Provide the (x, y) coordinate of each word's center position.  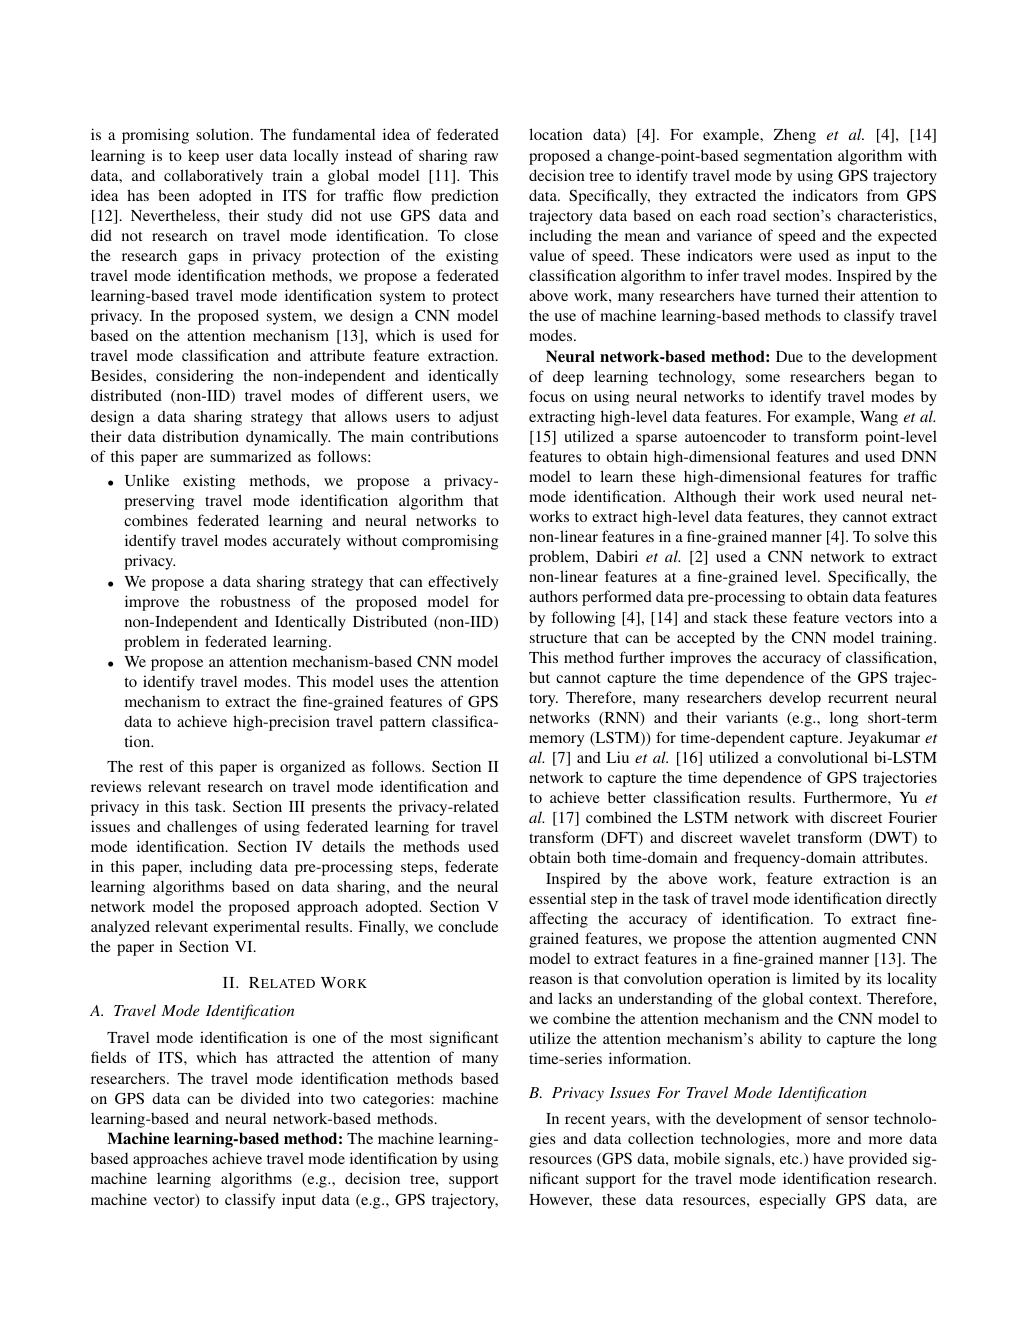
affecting (558, 920)
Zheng (795, 136)
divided (265, 1098)
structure (558, 638)
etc (790, 1159)
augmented (859, 940)
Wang (879, 418)
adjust (478, 418)
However (560, 1200)
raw (486, 157)
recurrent (858, 698)
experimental (256, 928)
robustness (255, 601)
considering (195, 377)
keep (203, 157)
